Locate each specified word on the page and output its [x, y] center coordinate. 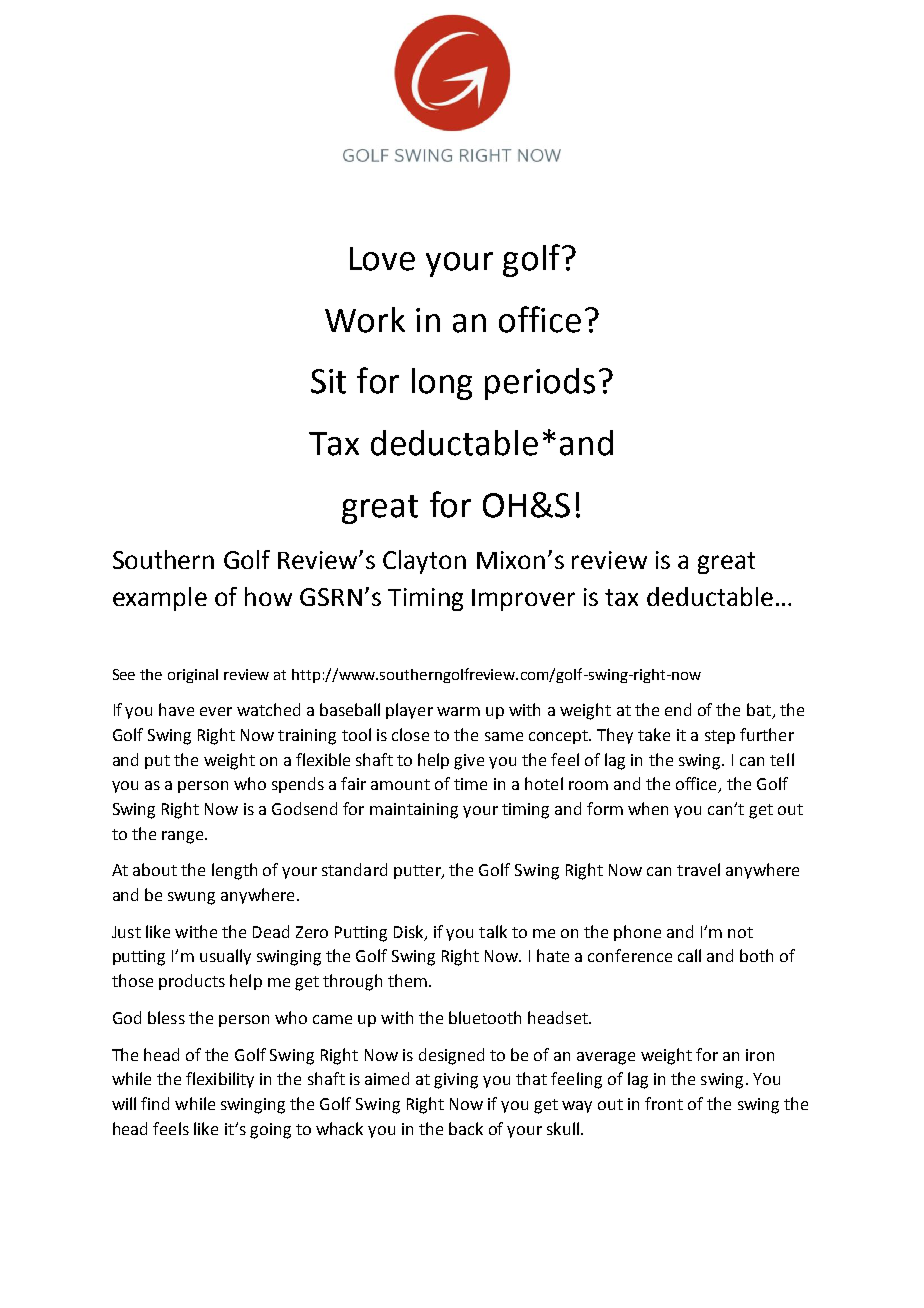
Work [365, 320]
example [160, 599]
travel [698, 869]
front [664, 1103]
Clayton [424, 562]
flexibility [220, 1080]
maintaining [414, 811]
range [184, 837]
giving [456, 1081]
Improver [523, 600]
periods [540, 384]
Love [382, 259]
